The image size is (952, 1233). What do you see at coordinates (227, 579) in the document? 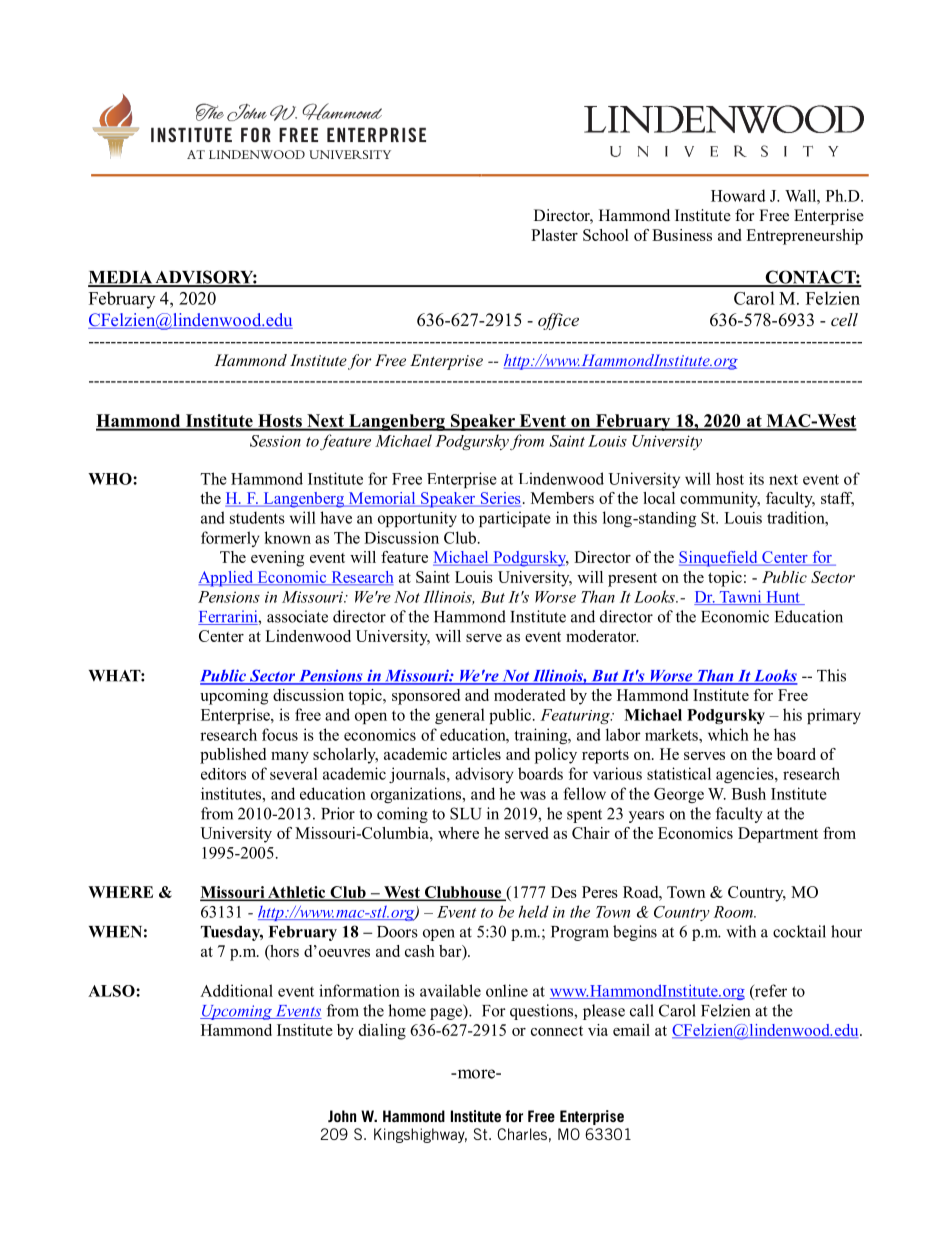
I see `Applied` at bounding box center [227, 579].
